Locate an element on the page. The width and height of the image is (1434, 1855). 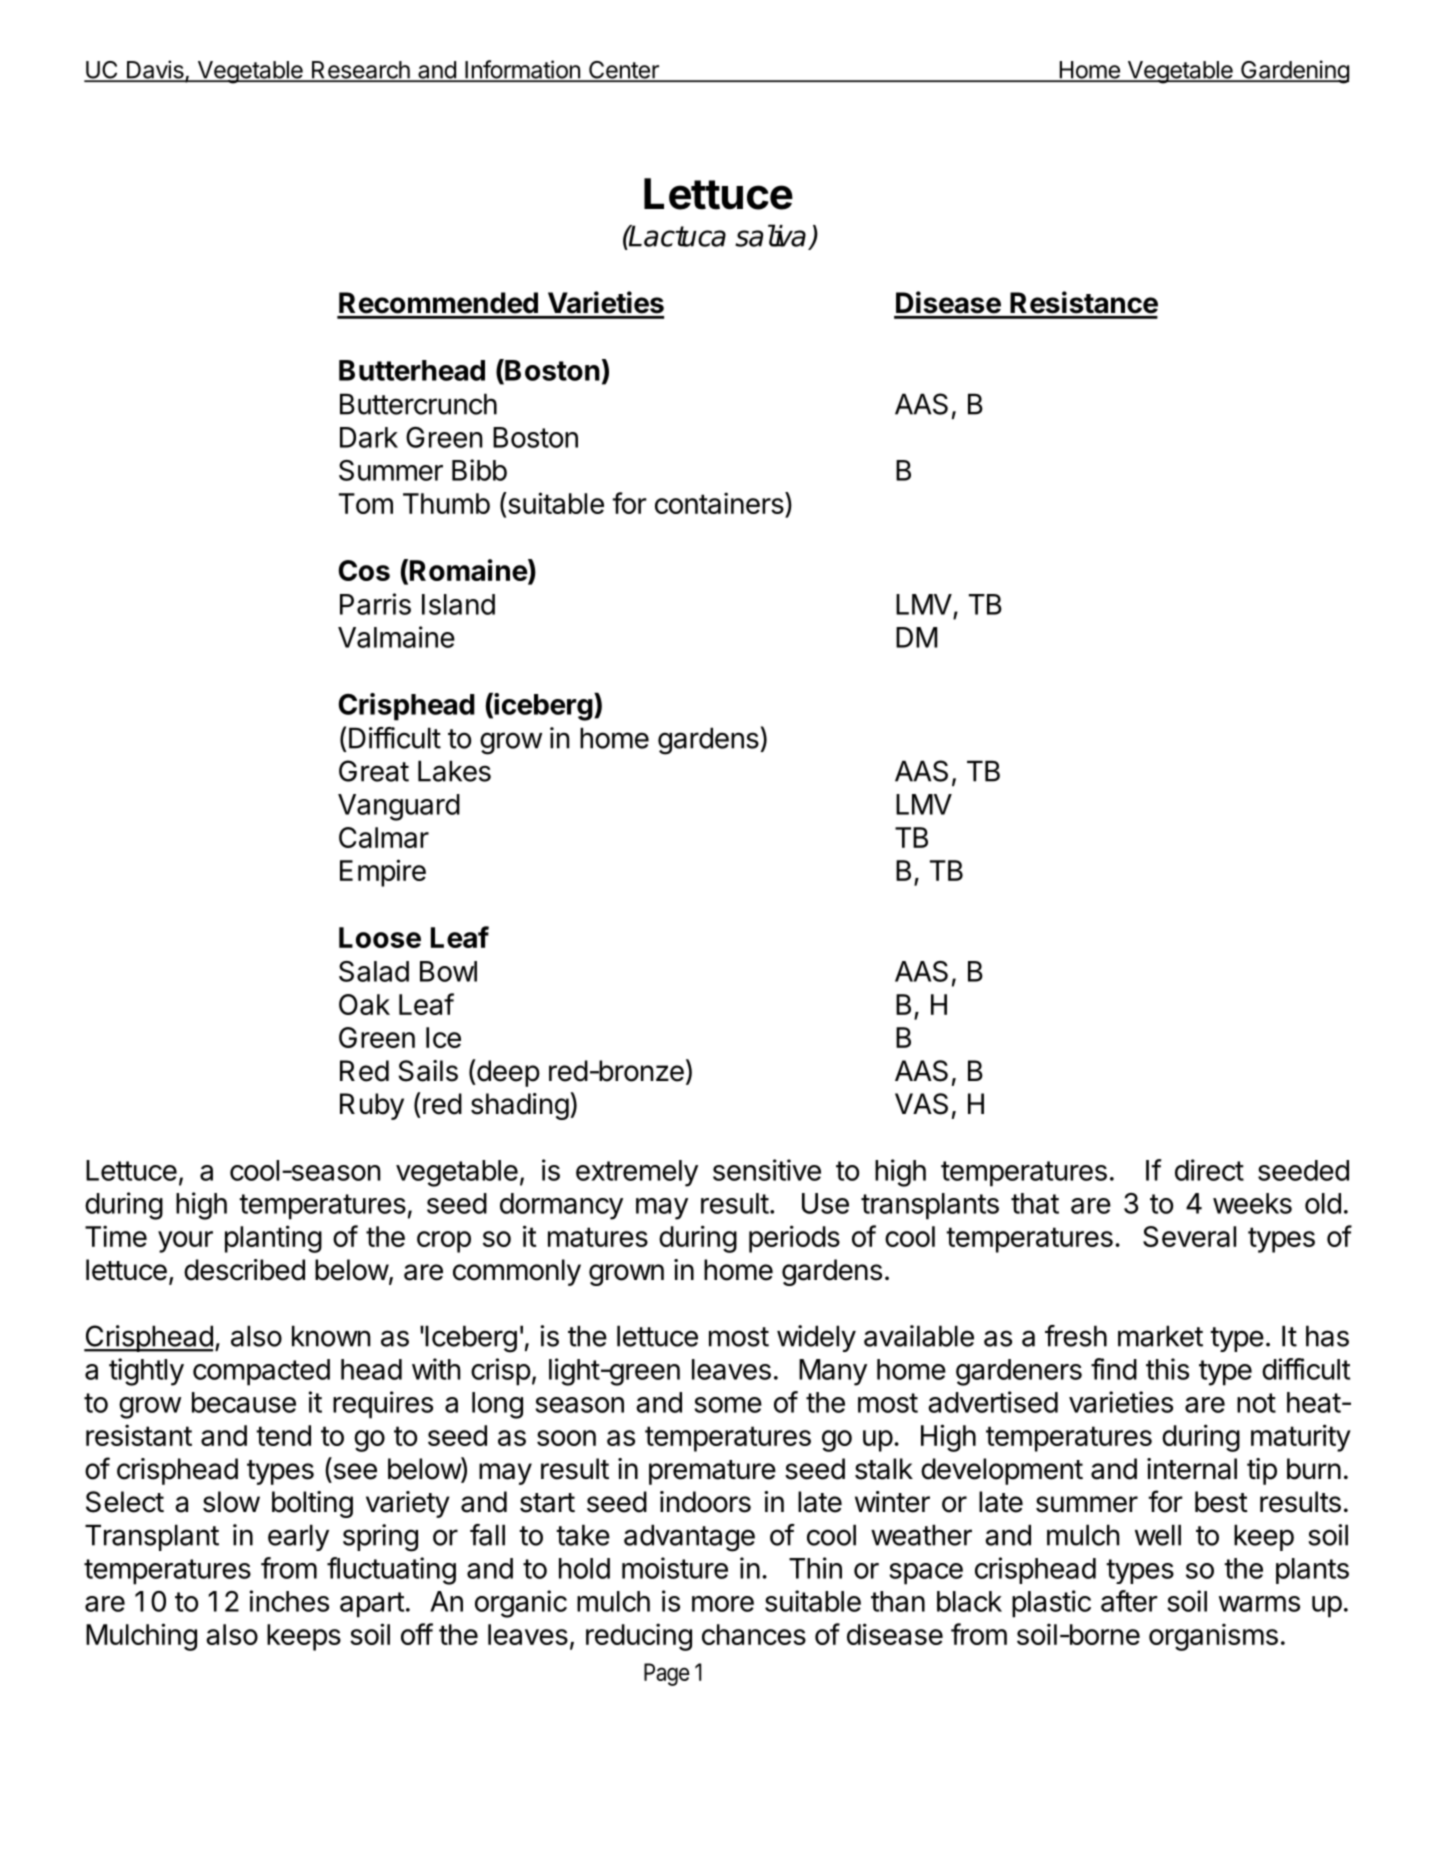
Several is located at coordinates (1189, 1236).
